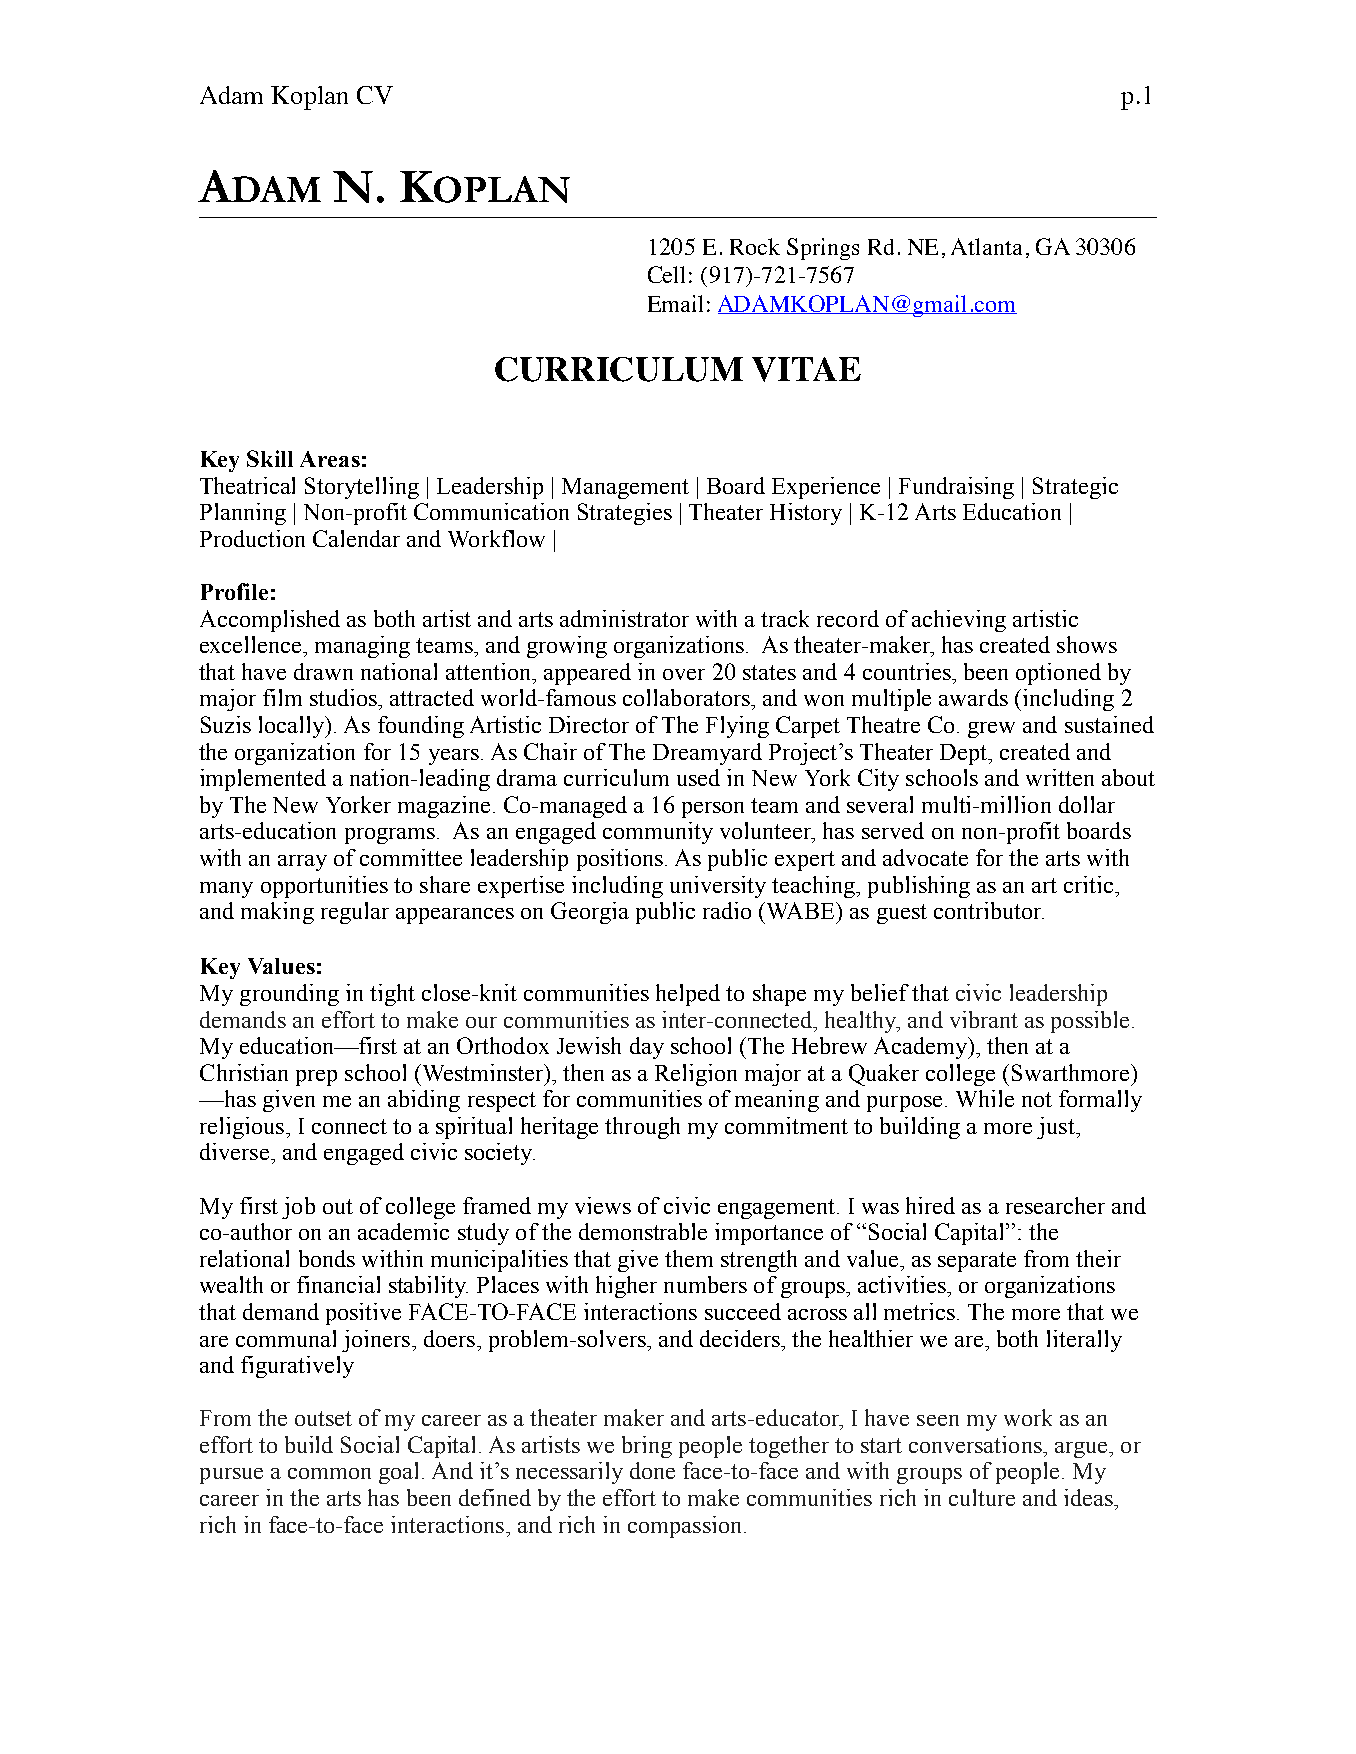 Image resolution: width=1356 pixels, height=1754 pixels. Describe the element at coordinates (986, 246) in the screenshot. I see `Atlanta` at that location.
